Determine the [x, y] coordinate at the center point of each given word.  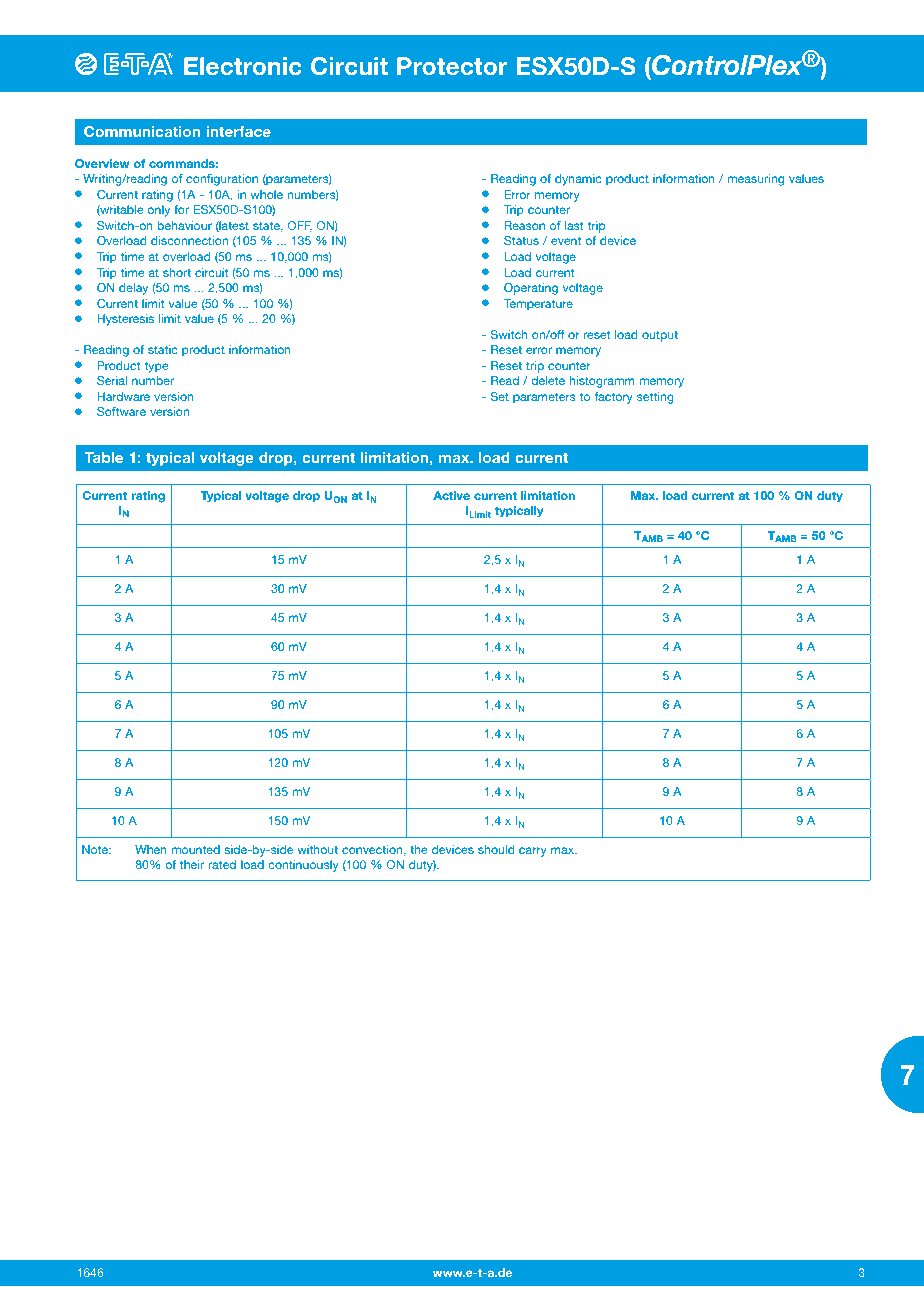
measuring [755, 180]
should [496, 849]
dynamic [578, 180]
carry [533, 852]
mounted [195, 849]
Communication [142, 131]
